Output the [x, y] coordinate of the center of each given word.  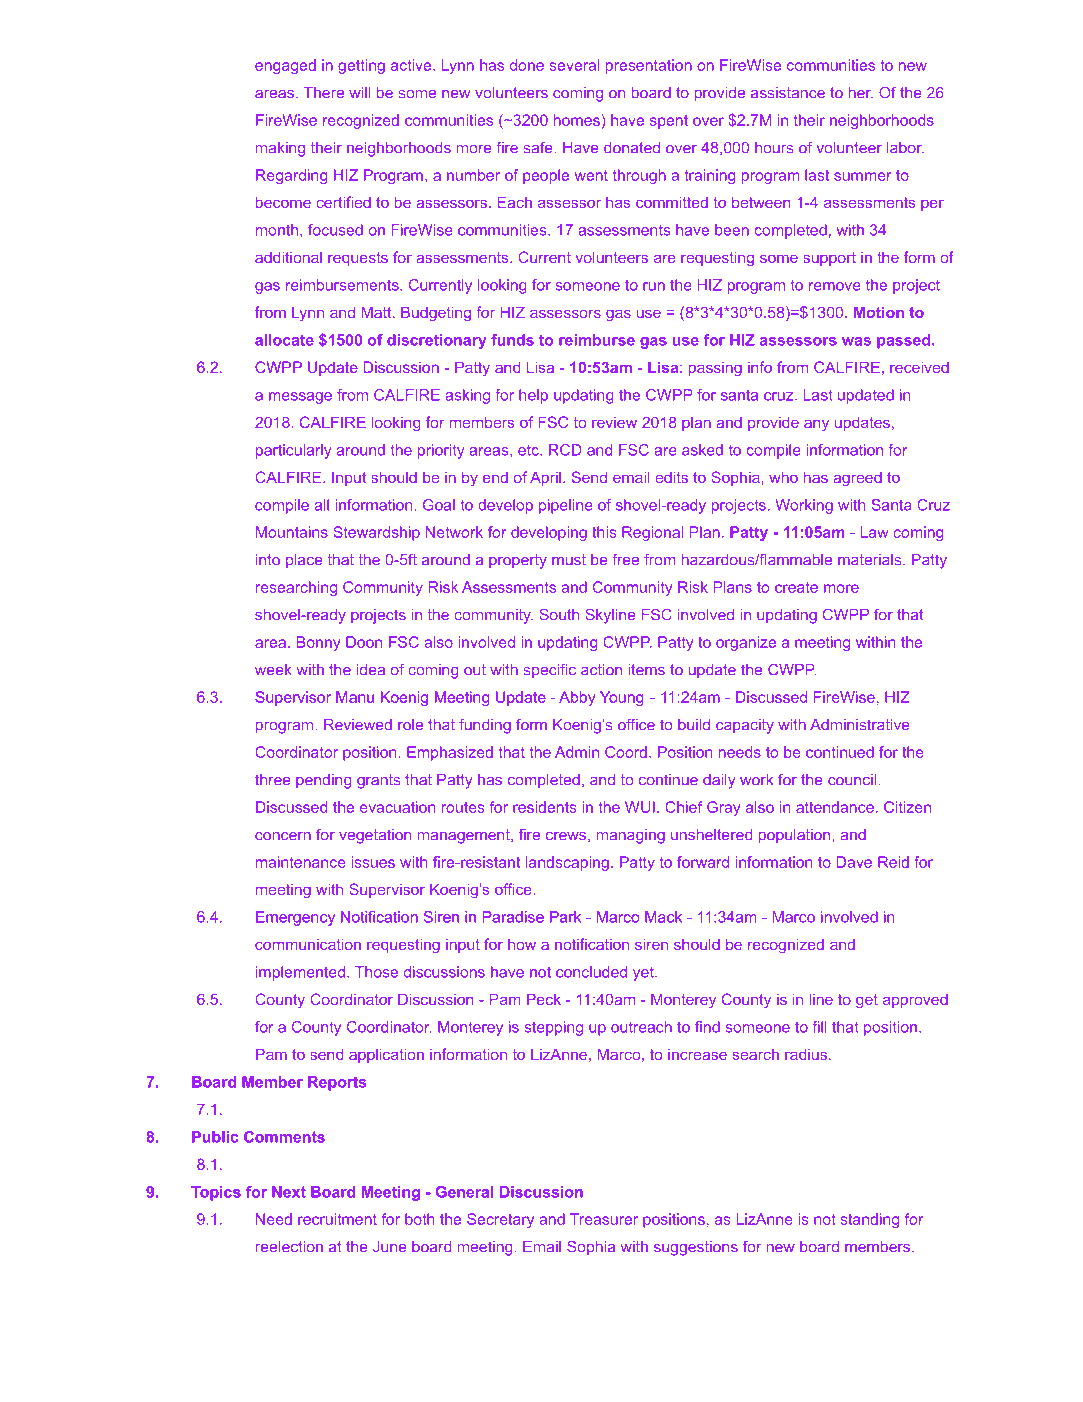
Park [565, 917]
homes [577, 120]
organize [746, 643]
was [856, 341]
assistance [788, 93]
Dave [854, 862]
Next [289, 1192]
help [533, 396]
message [300, 398]
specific [550, 671]
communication [308, 944]
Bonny [318, 643]
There [324, 93]
